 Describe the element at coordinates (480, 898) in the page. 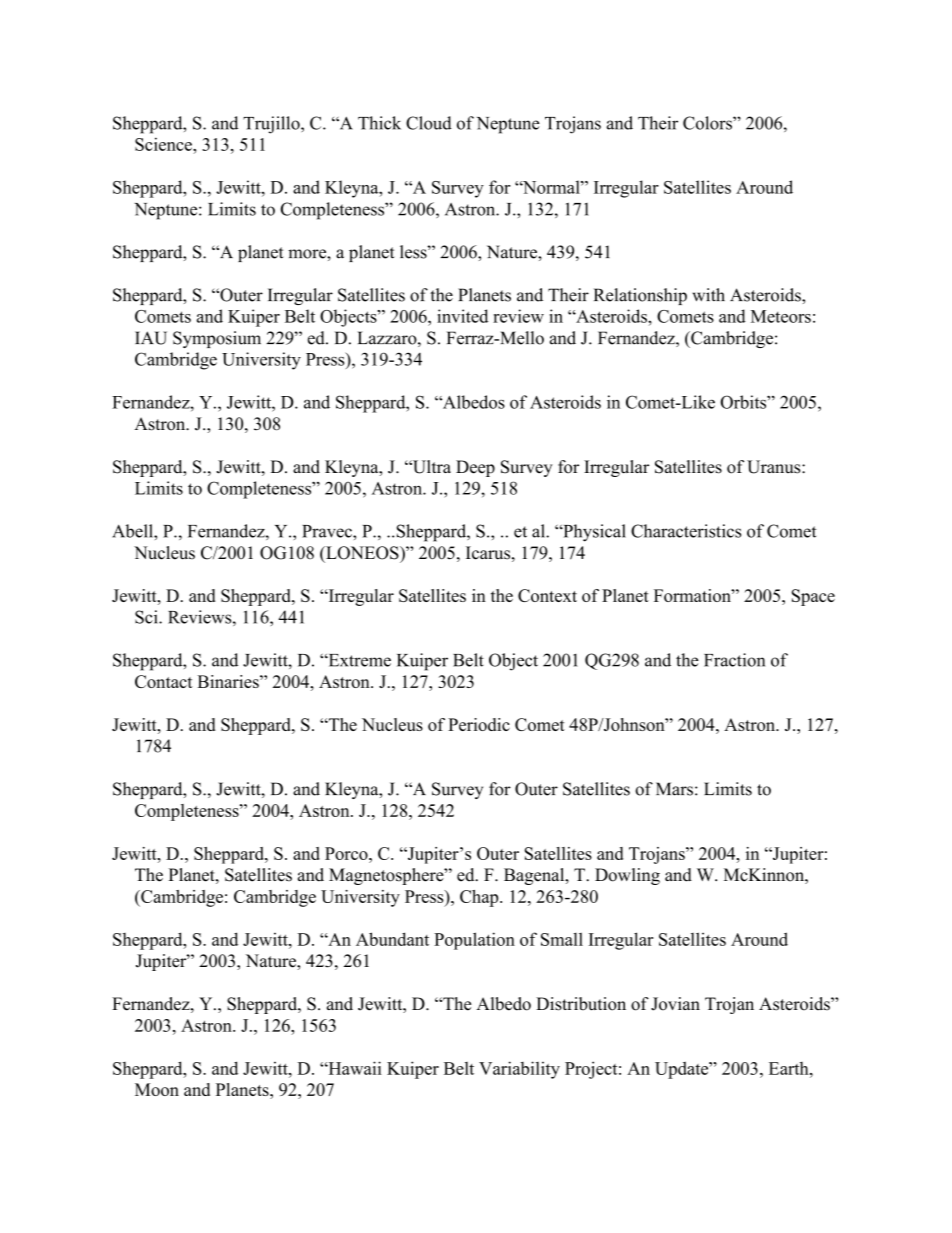

I see `Chap` at that location.
